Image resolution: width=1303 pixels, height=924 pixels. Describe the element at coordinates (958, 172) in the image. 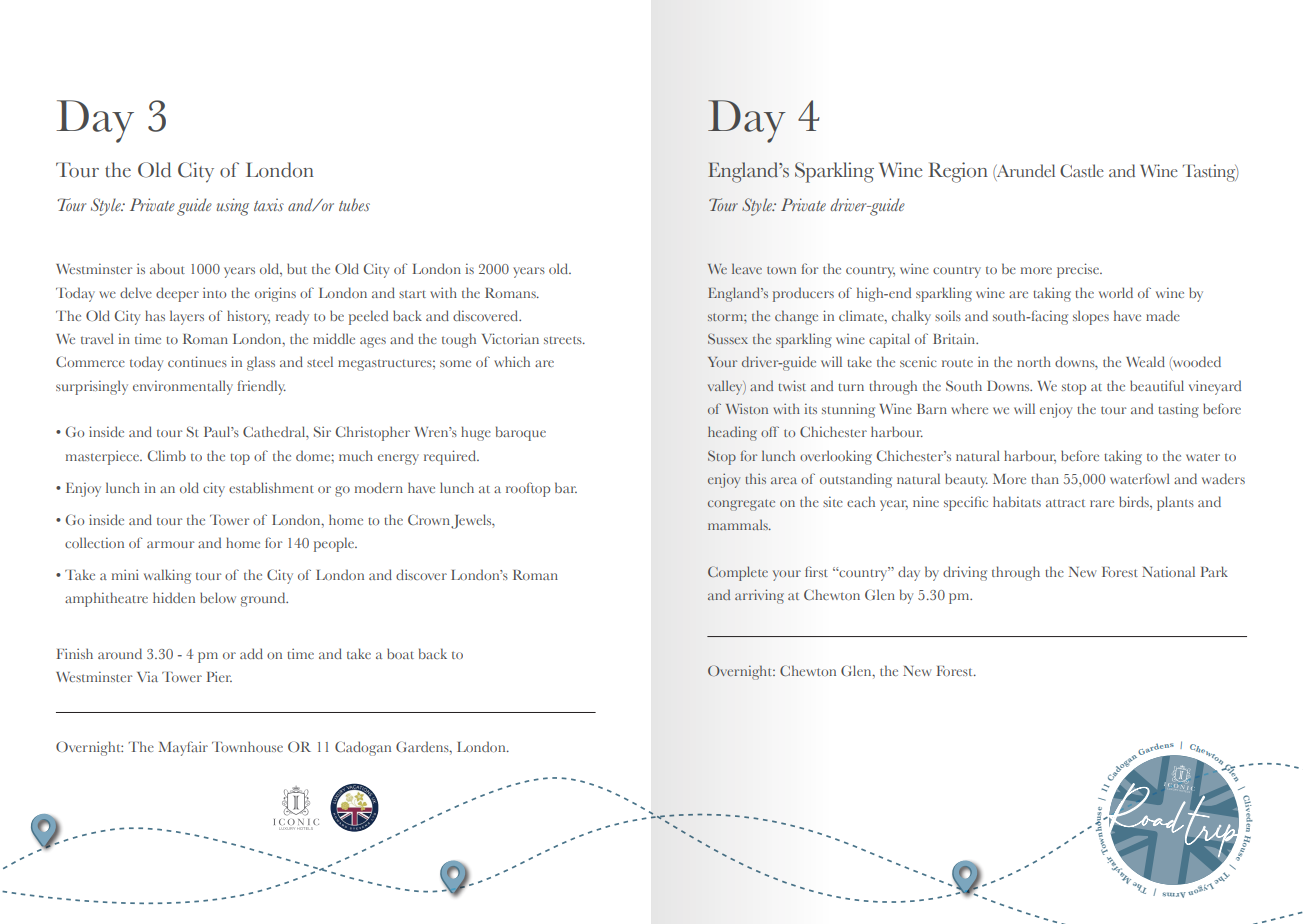

I see `Region` at that location.
